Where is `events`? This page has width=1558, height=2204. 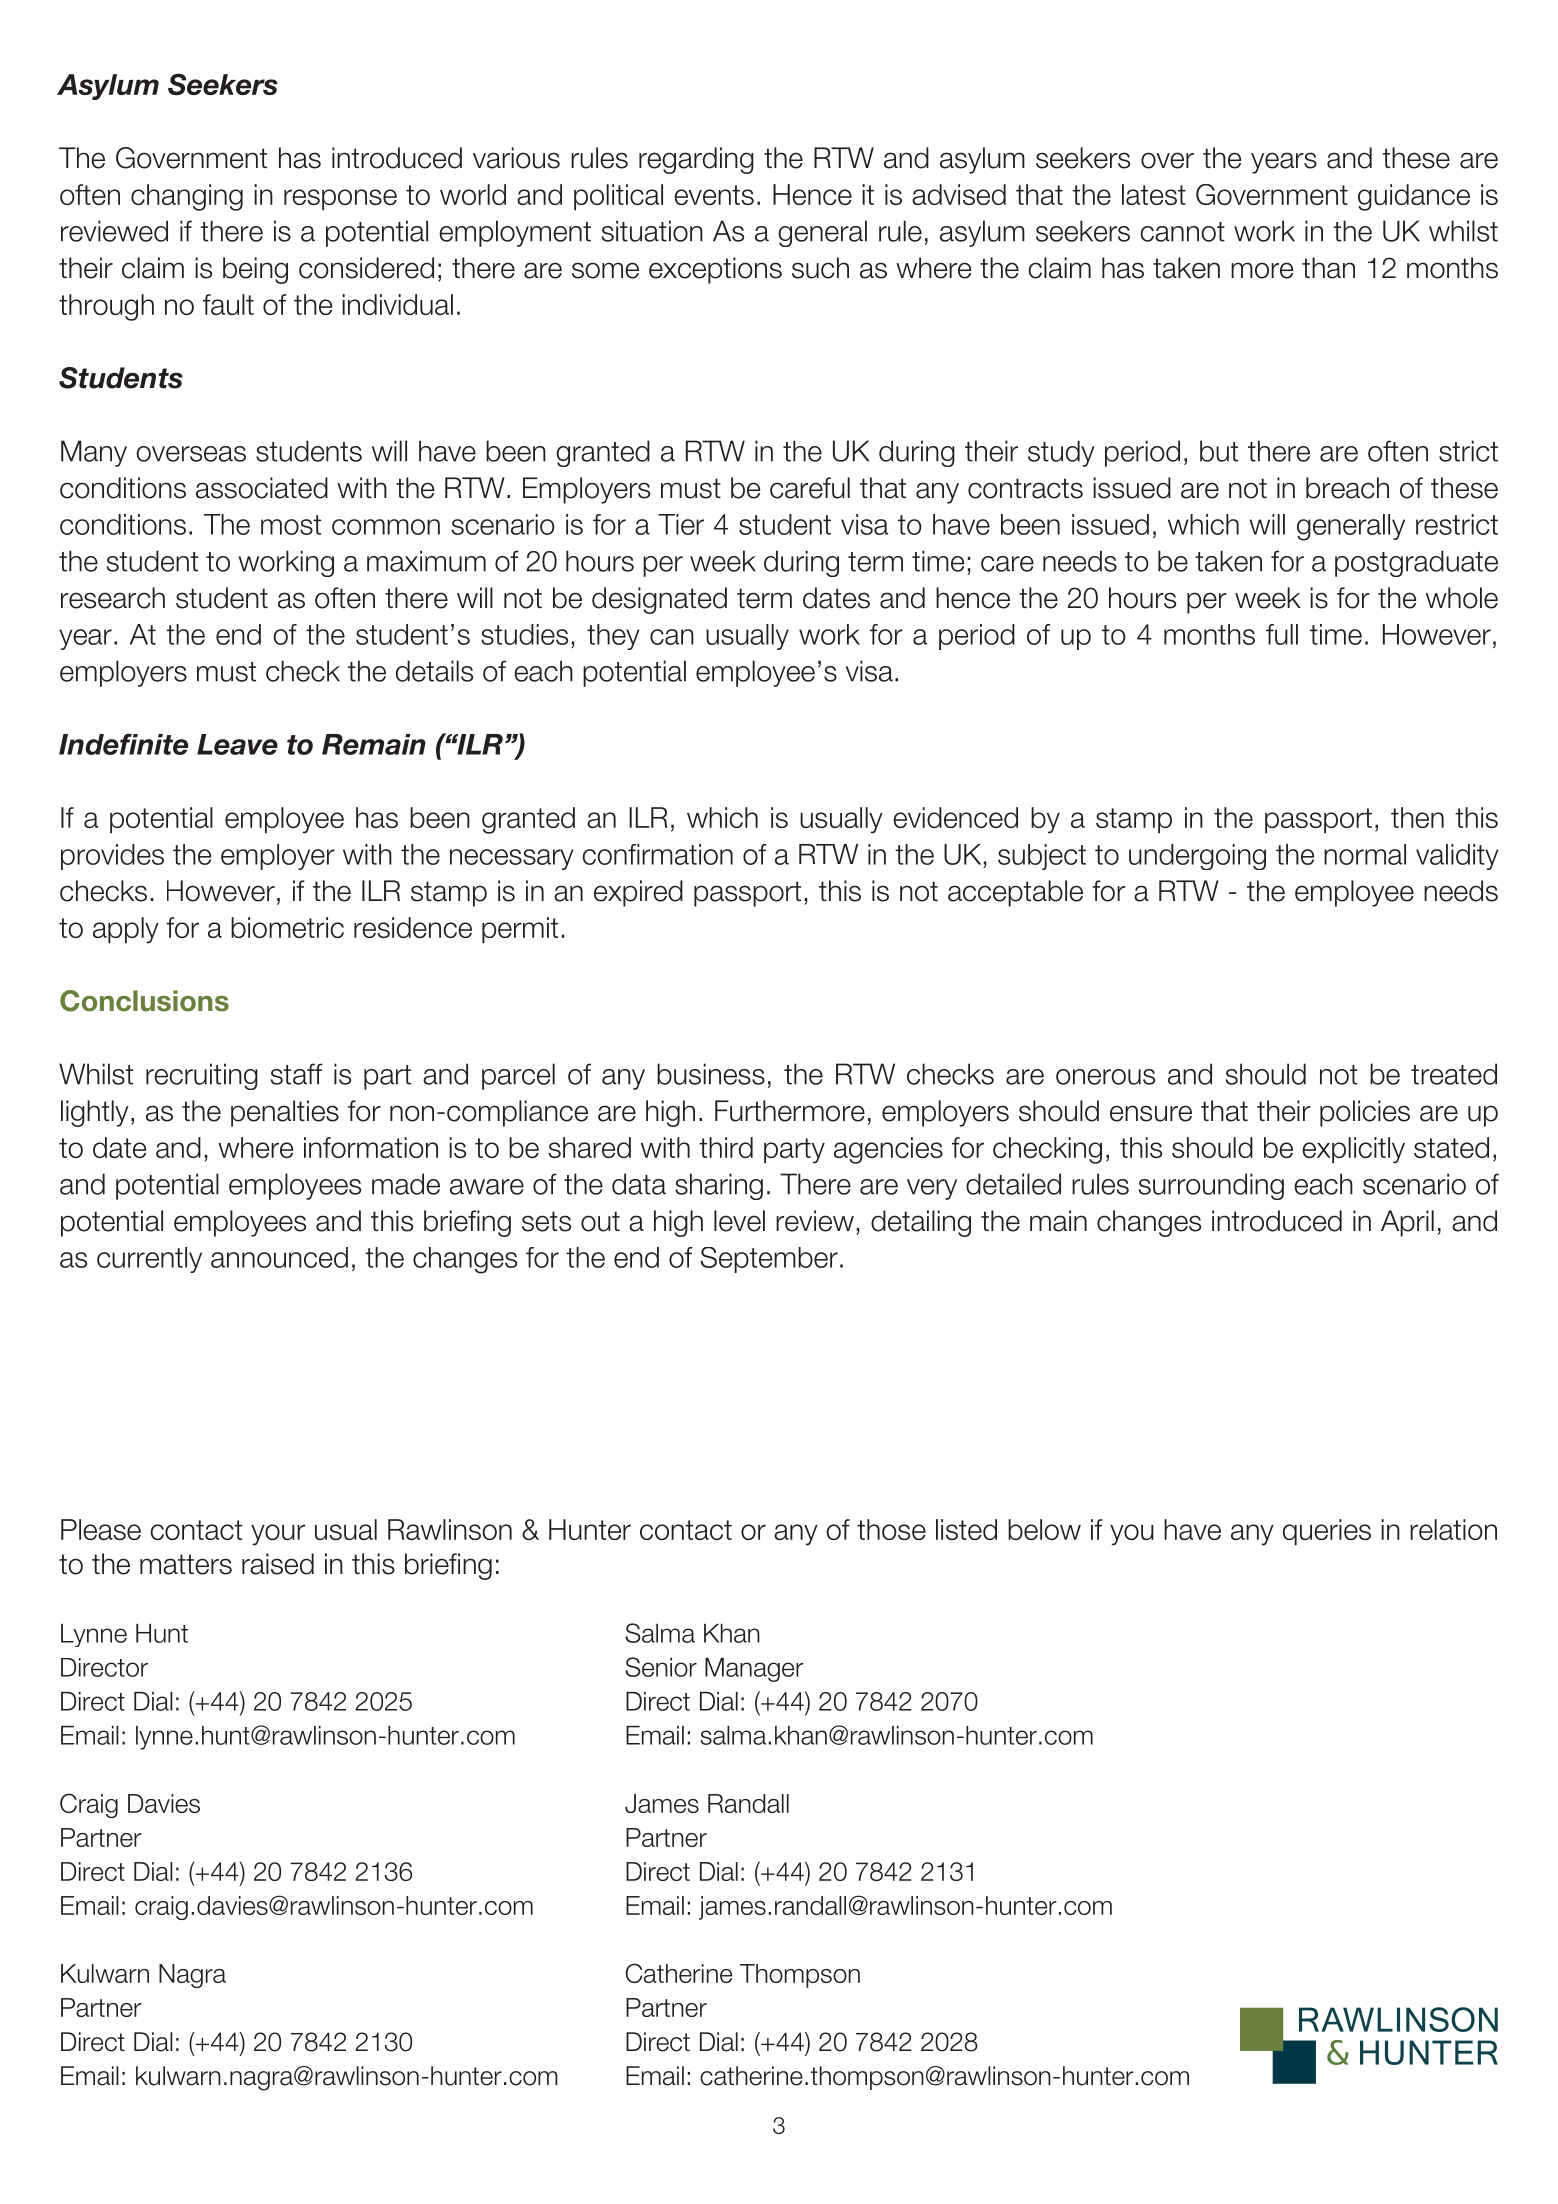
events is located at coordinates (714, 195).
